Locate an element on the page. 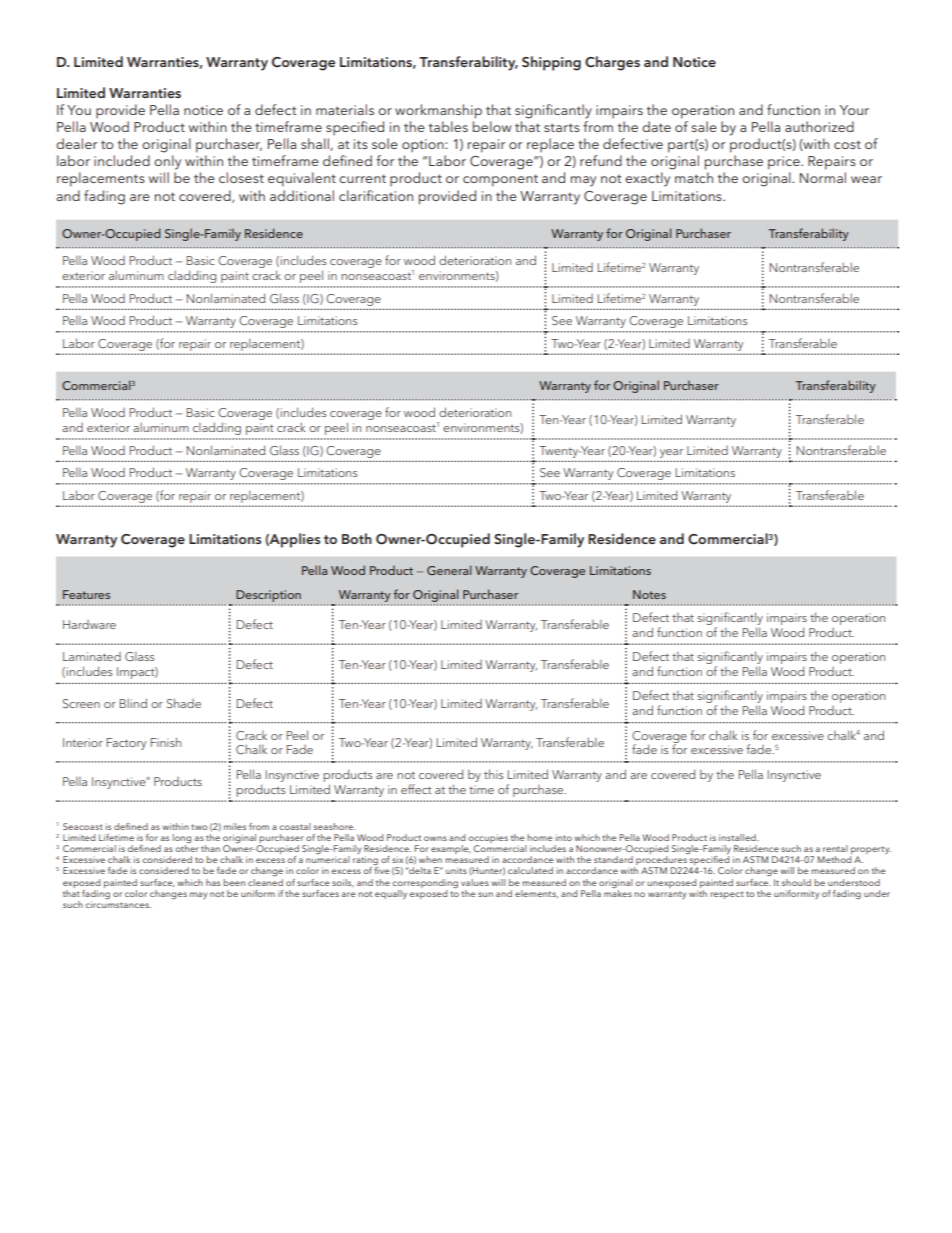 Image resolution: width=952 pixels, height=1233 pixels. General is located at coordinates (449, 570).
